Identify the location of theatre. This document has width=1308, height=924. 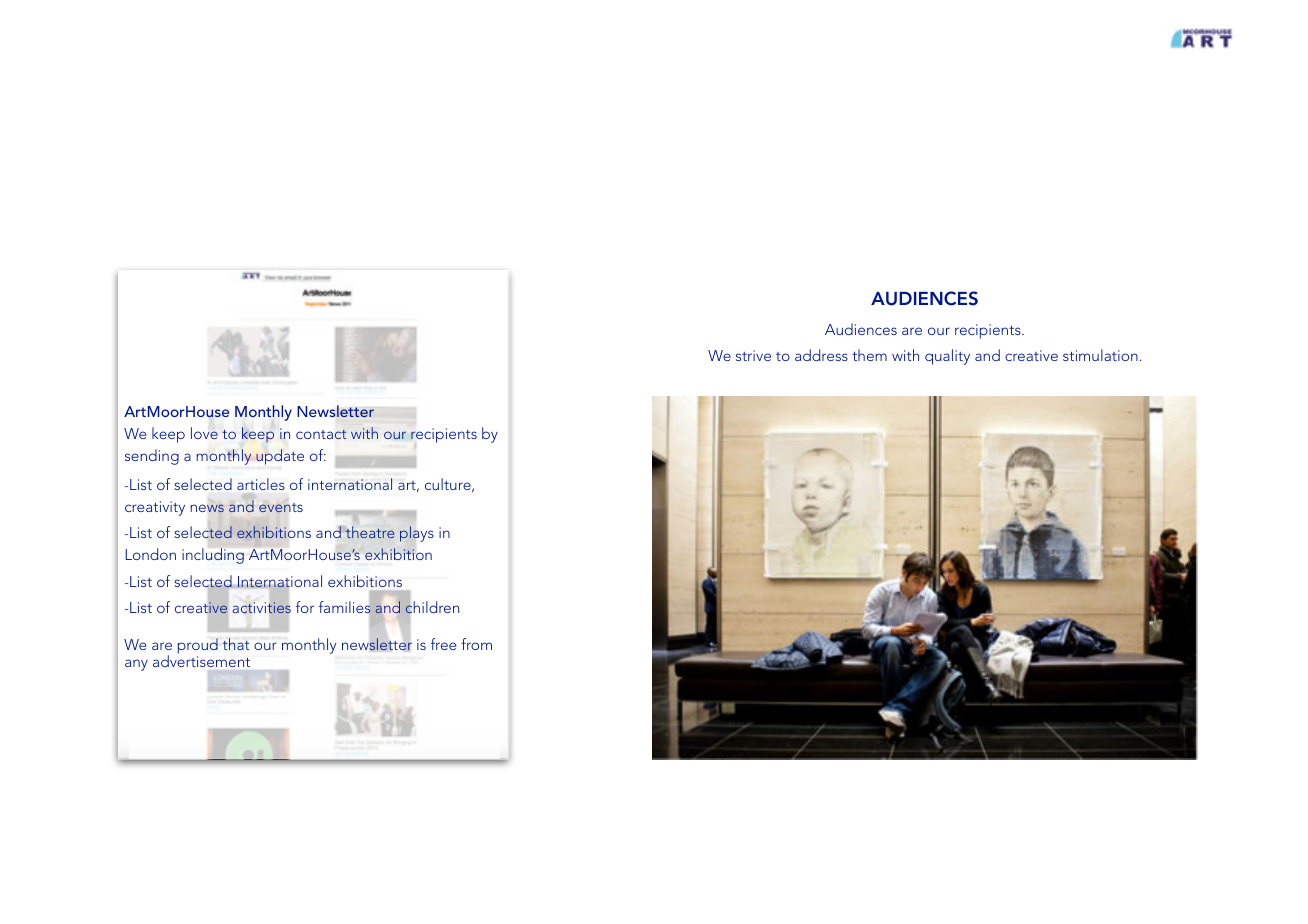
(370, 532).
